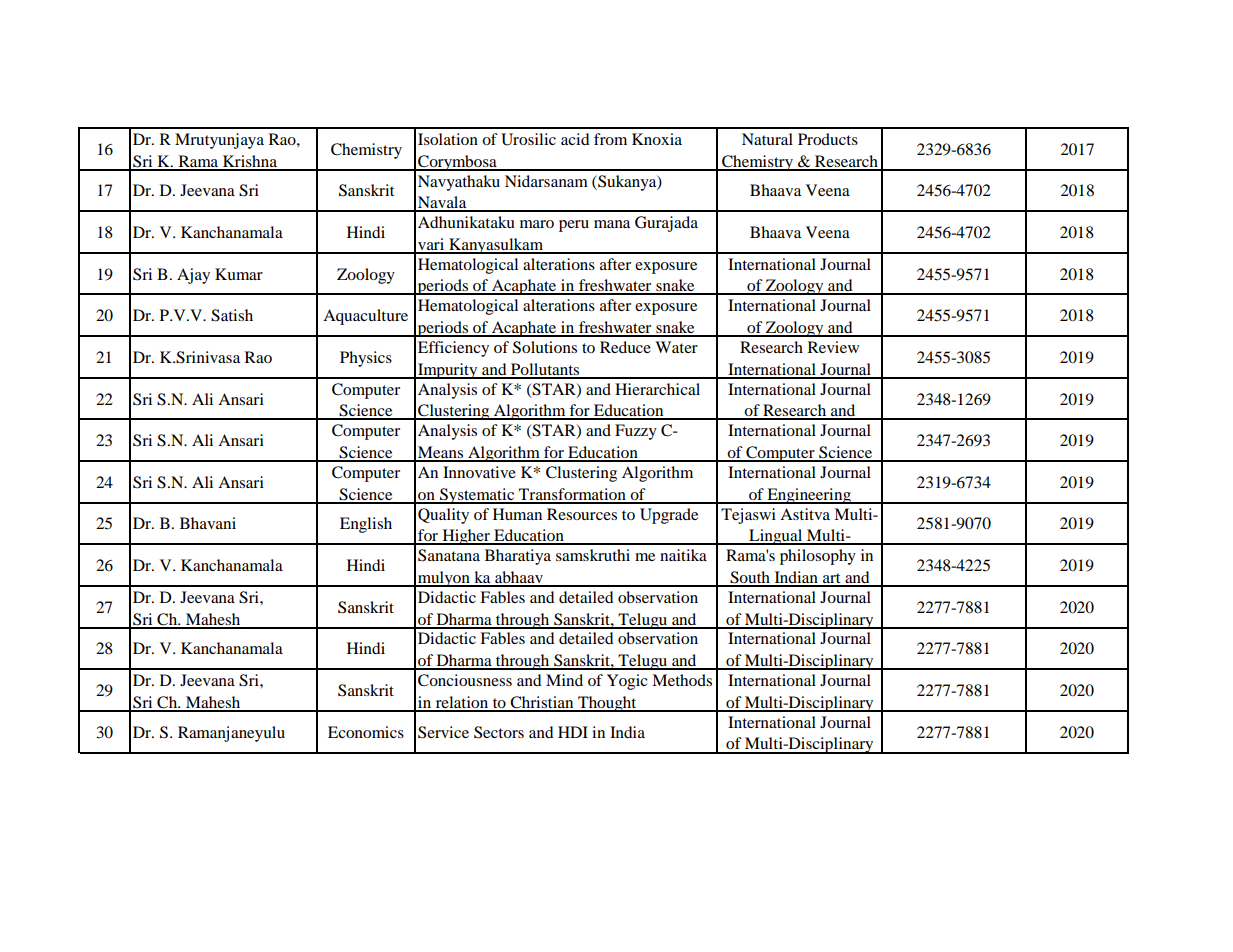 This image has height=952, width=1233. What do you see at coordinates (518, 557) in the image?
I see `Bharatiya` at bounding box center [518, 557].
